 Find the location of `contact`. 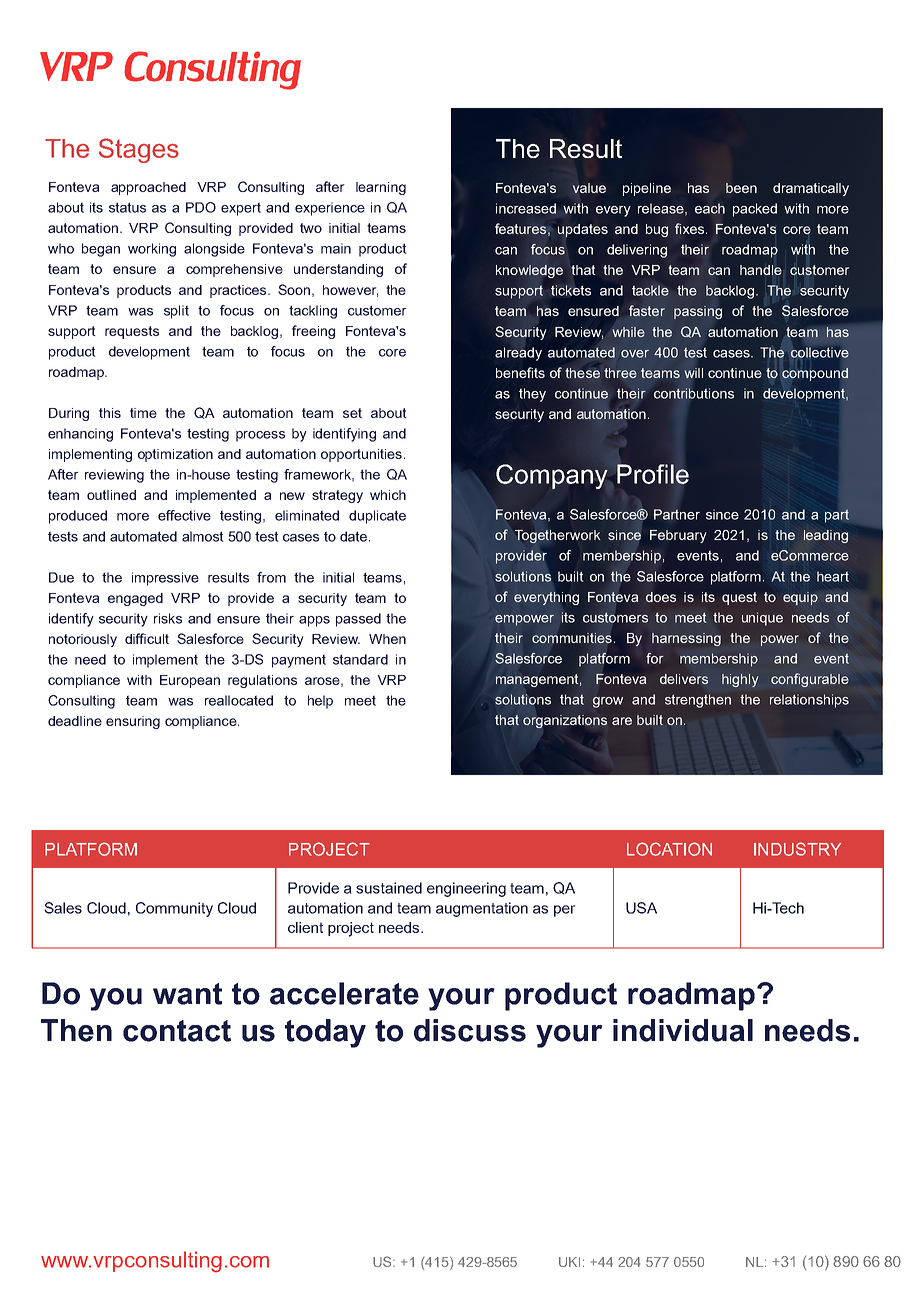

contact is located at coordinates (177, 1031).
